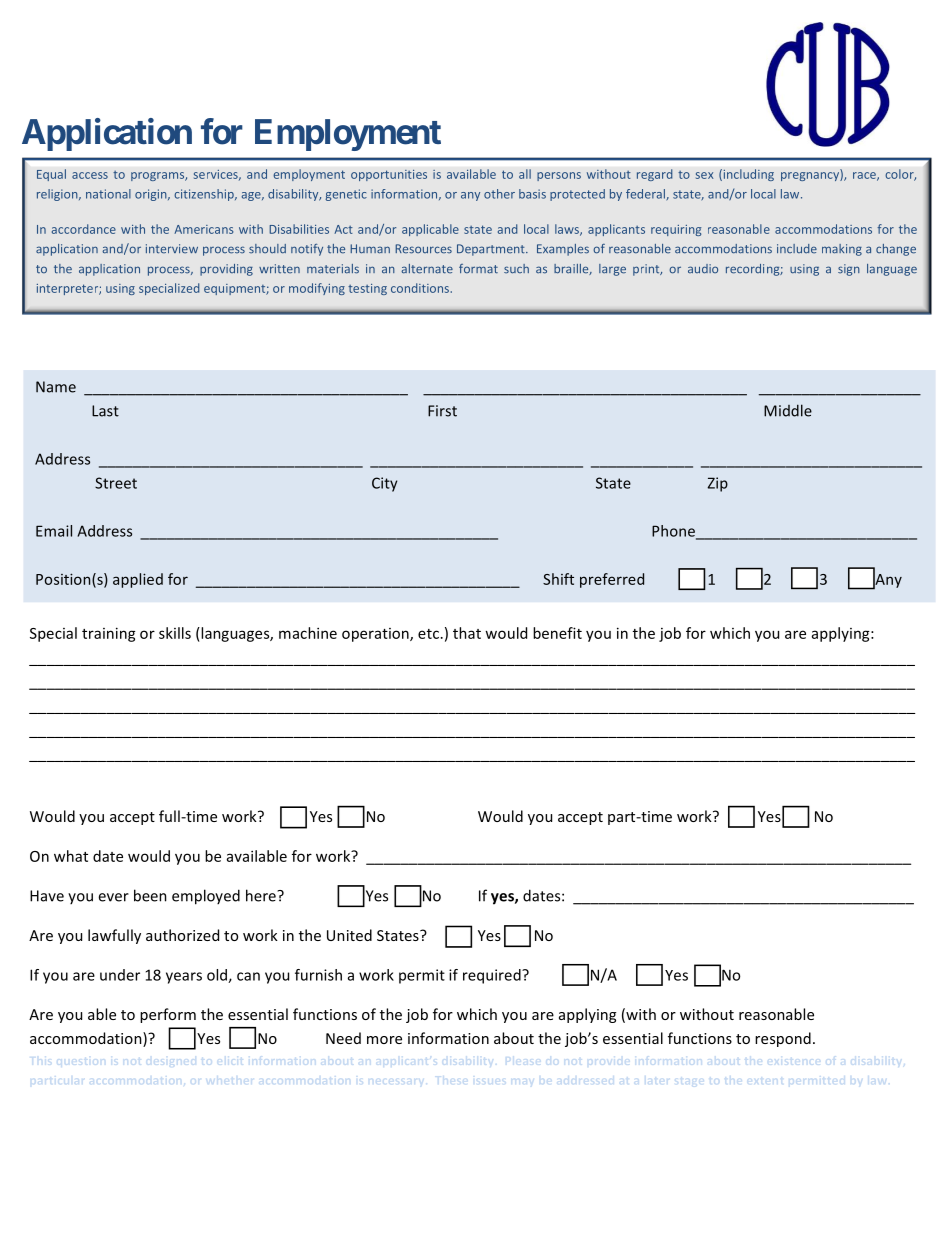 This image has height=1233, width=952. What do you see at coordinates (108, 194) in the image?
I see `national` at bounding box center [108, 194].
